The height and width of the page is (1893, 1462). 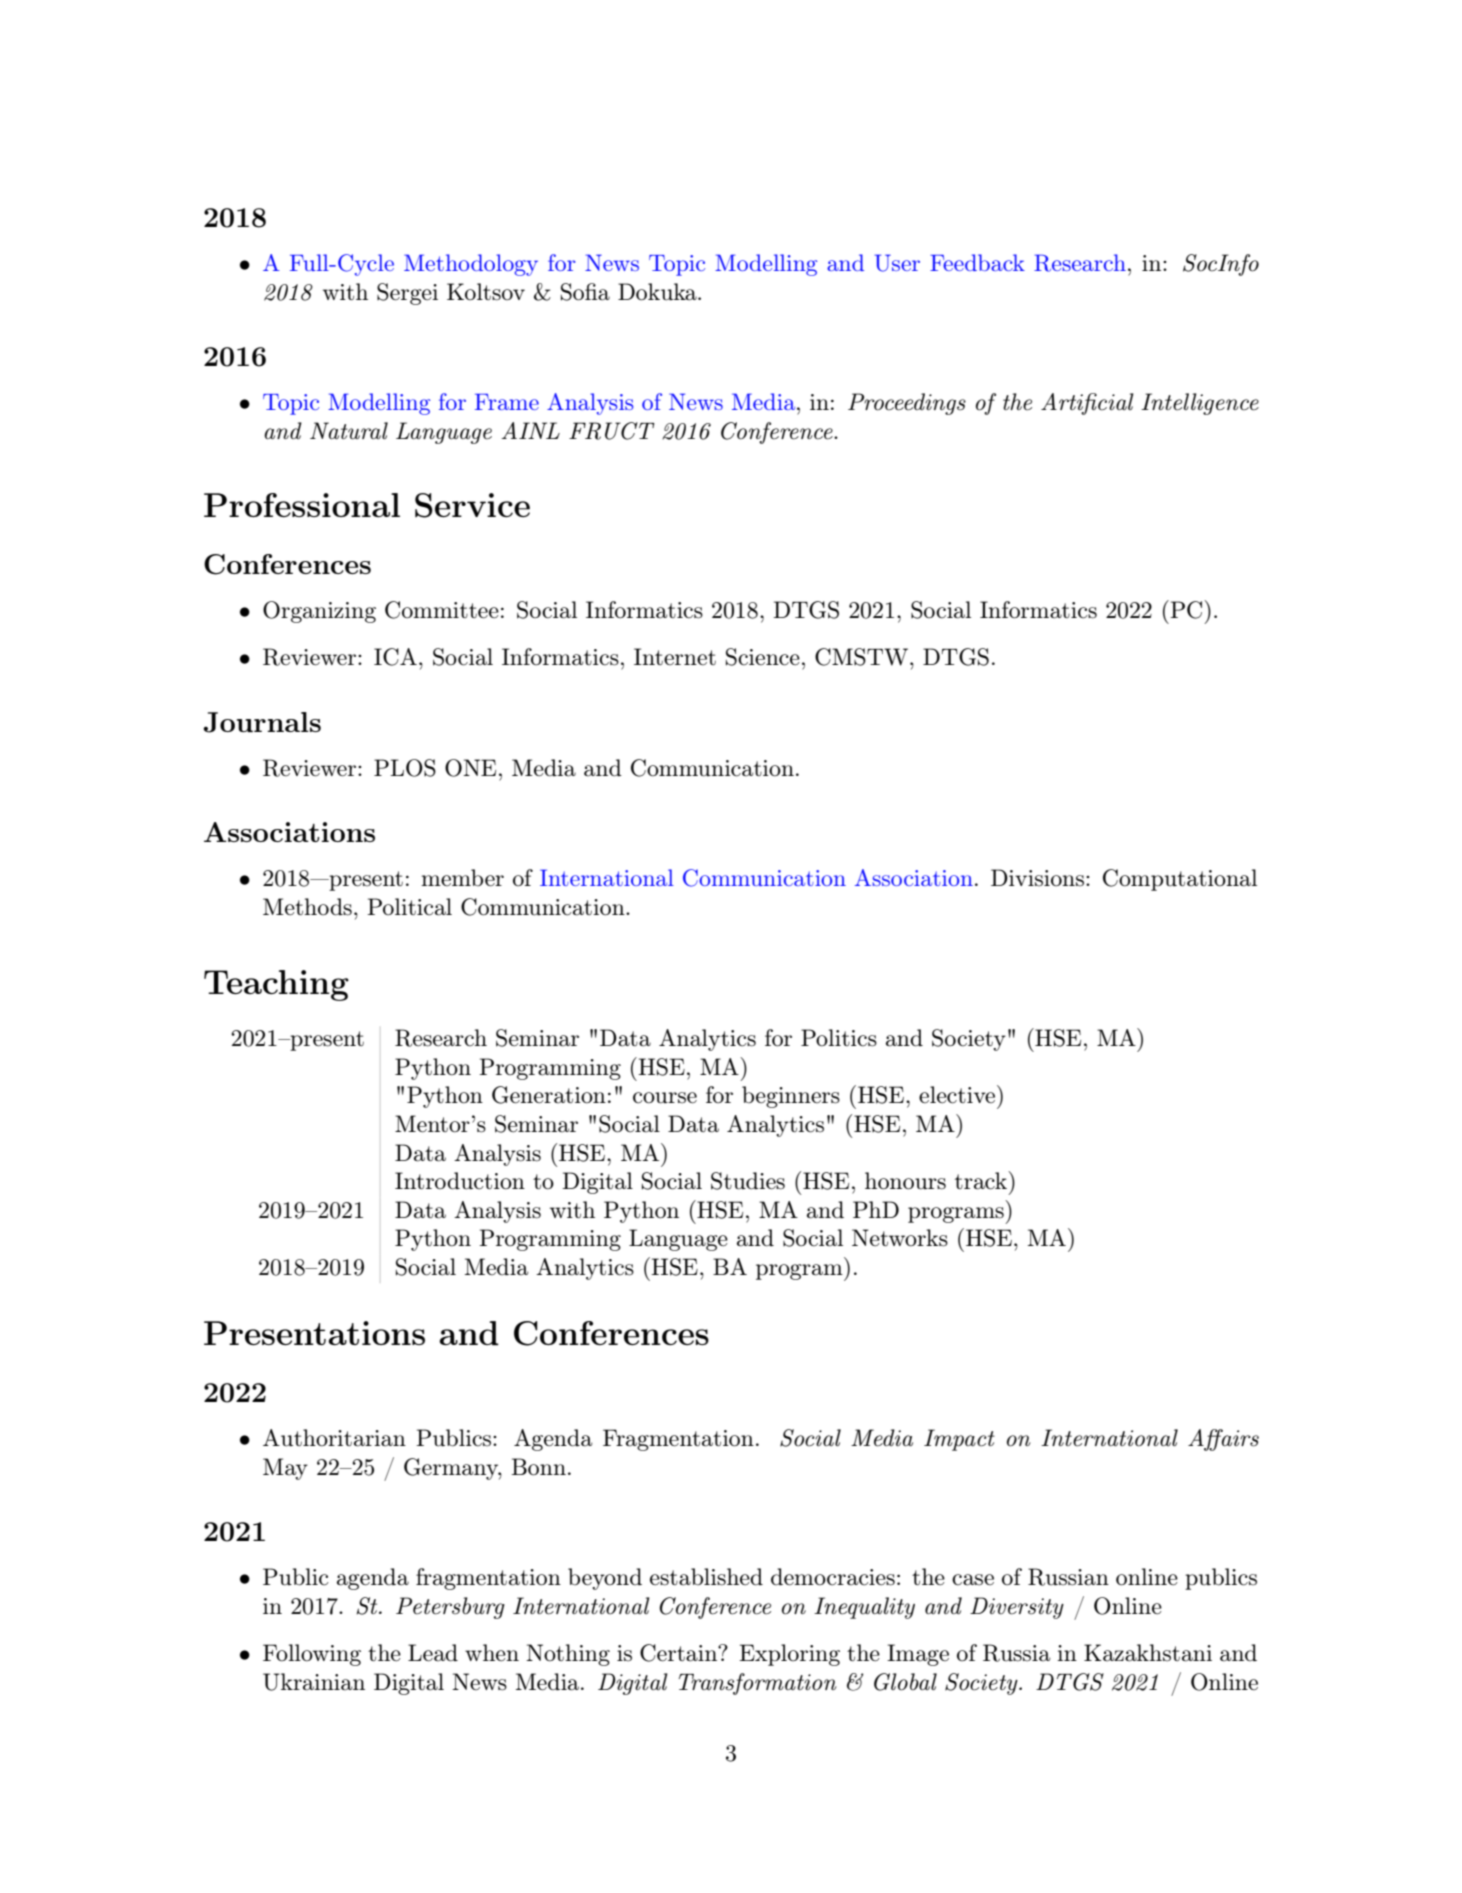 I want to click on Introduction, so click(x=460, y=1181).
